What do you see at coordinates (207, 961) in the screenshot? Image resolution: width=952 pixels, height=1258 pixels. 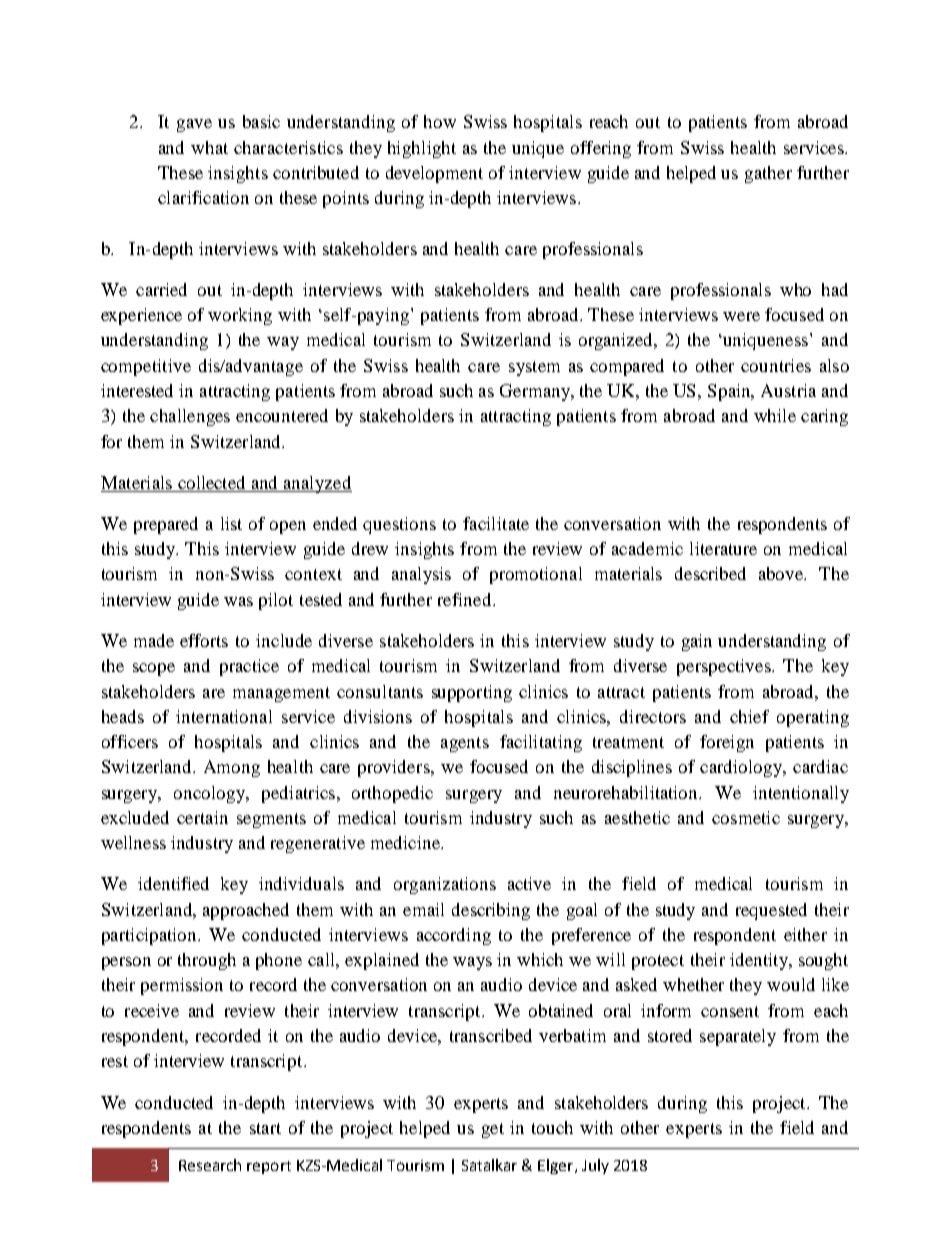 I see `through` at bounding box center [207, 961].
